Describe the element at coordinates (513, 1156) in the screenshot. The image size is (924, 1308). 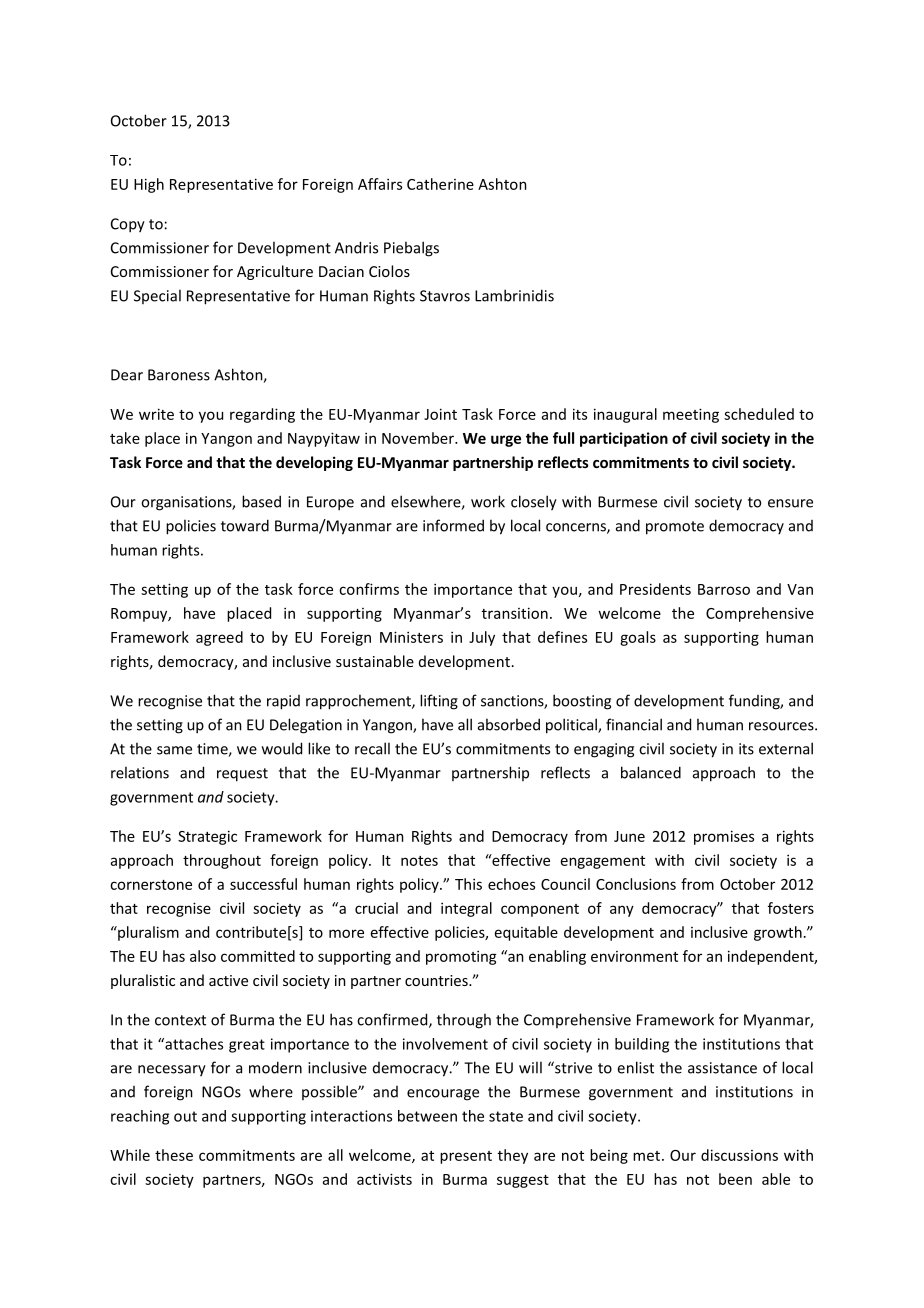
I see `they` at that location.
